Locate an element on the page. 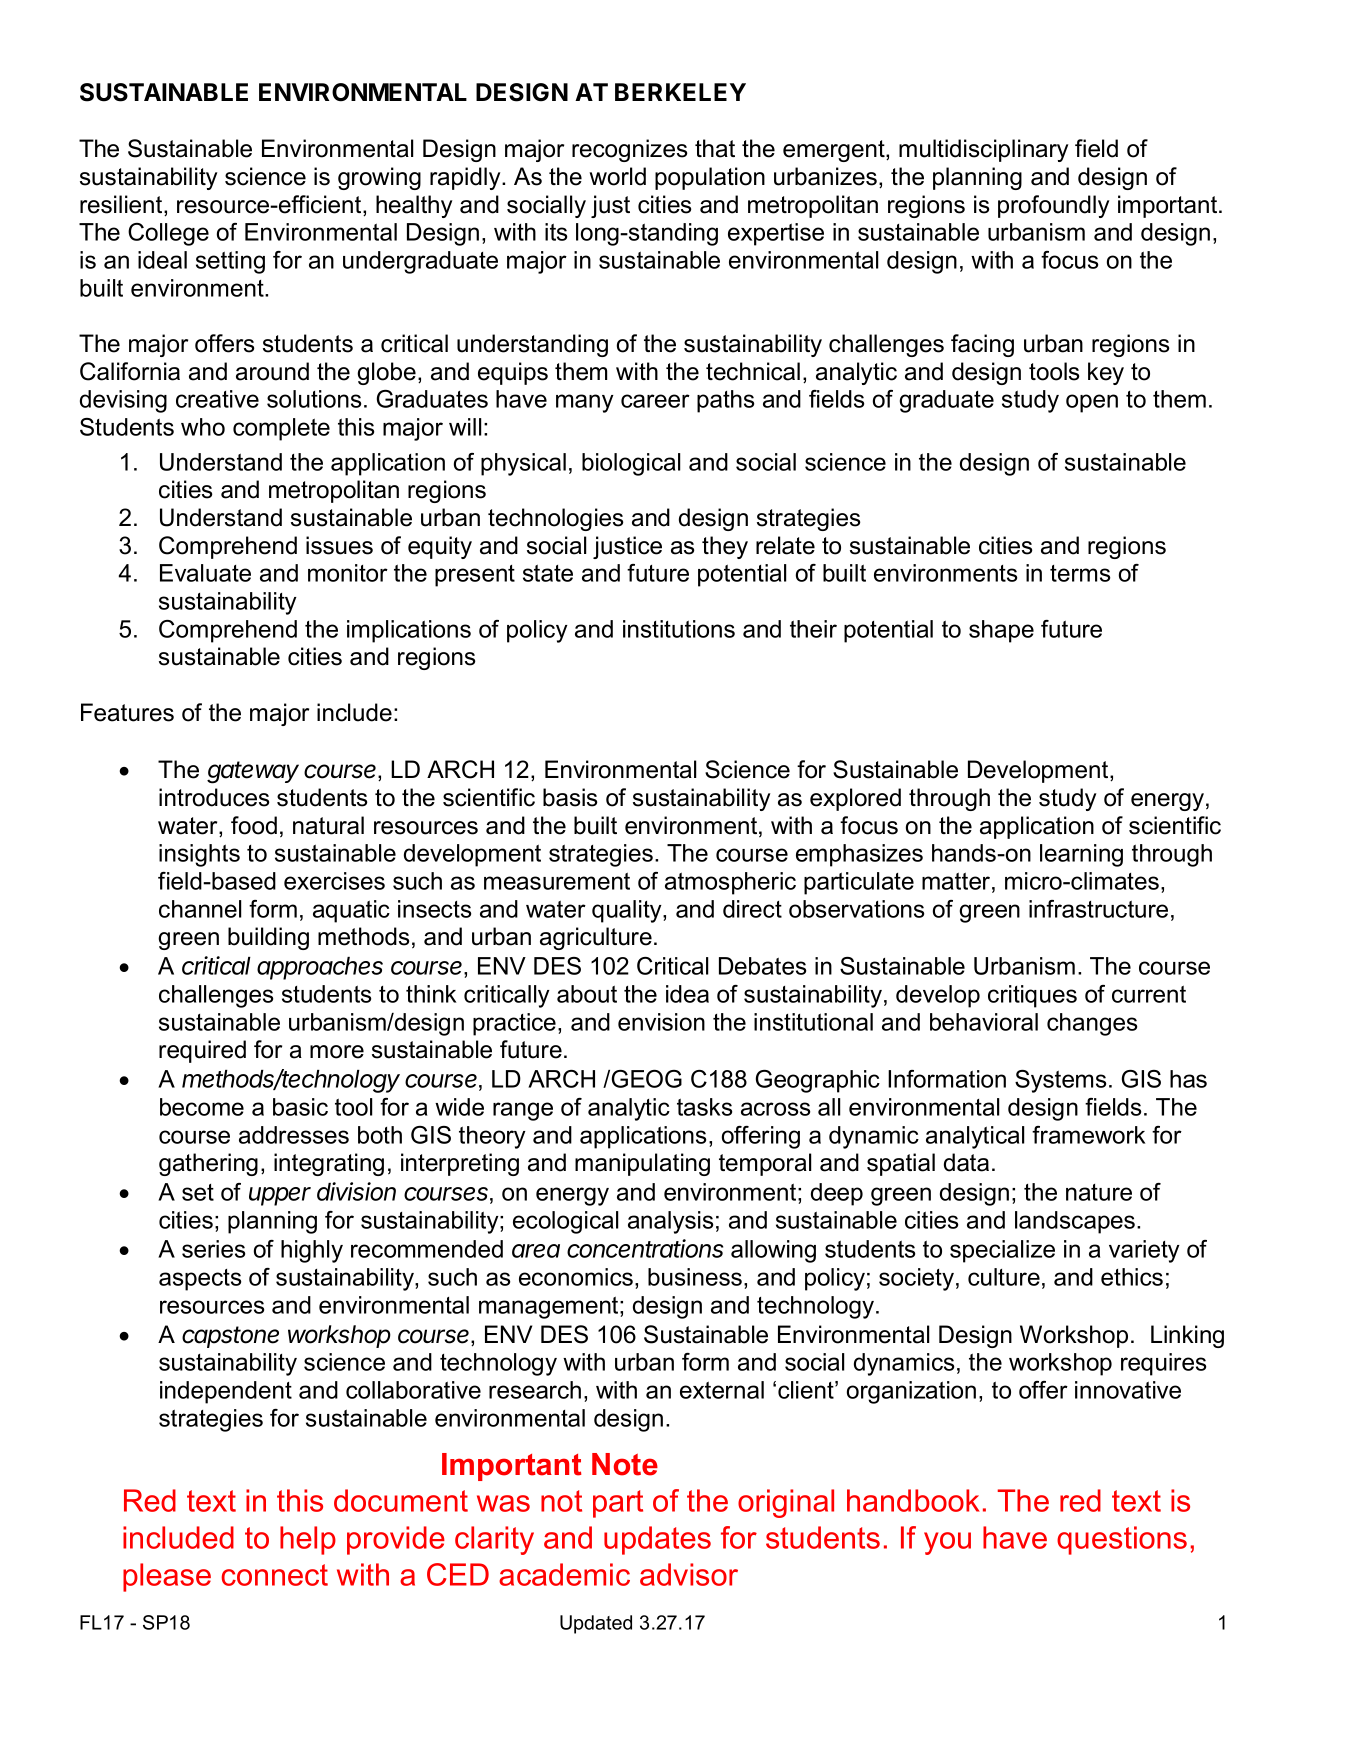 The width and height of the page is (1347, 1743). connect is located at coordinates (275, 1575).
